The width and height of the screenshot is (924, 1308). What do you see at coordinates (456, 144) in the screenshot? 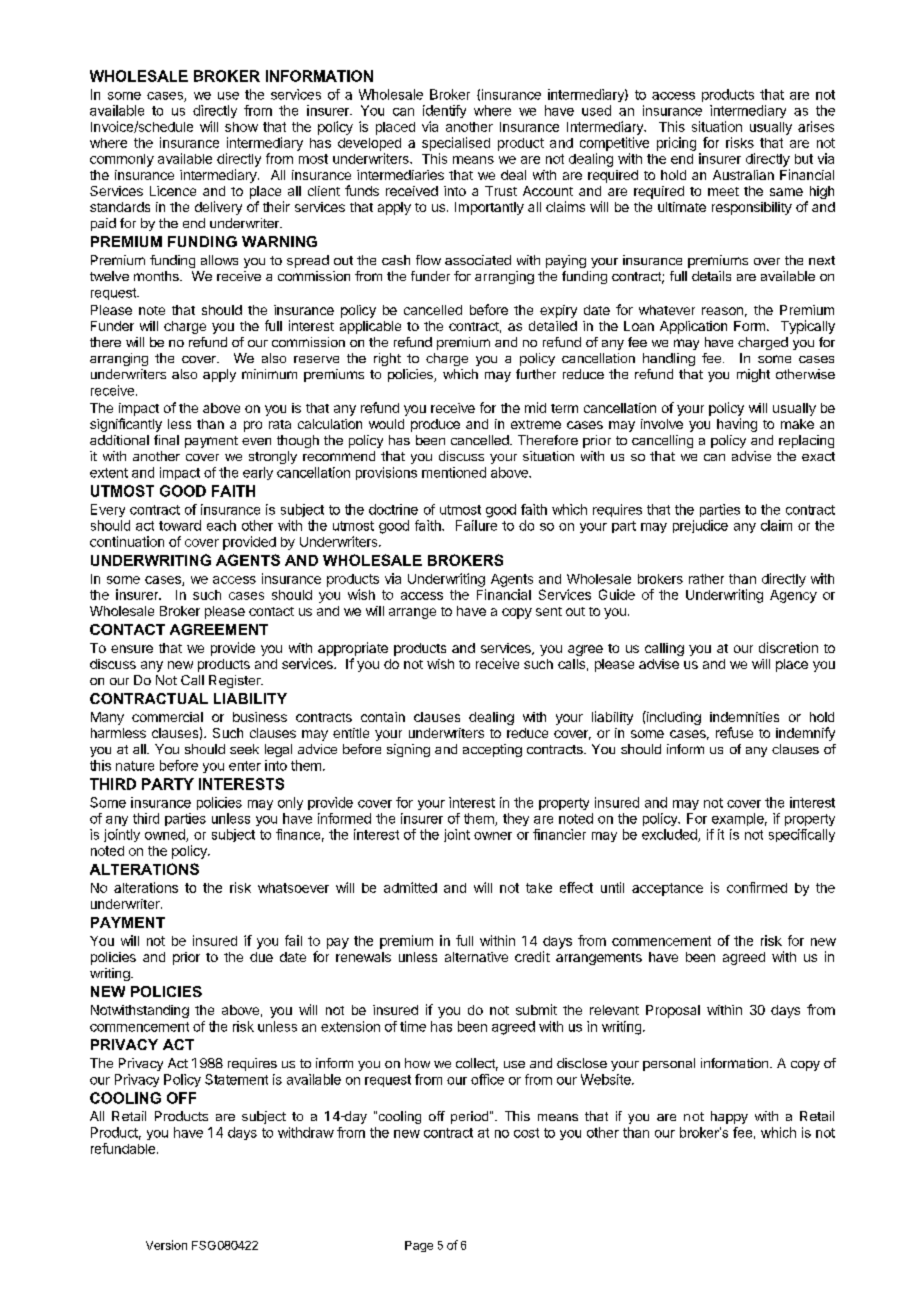
I see `specialised` at bounding box center [456, 144].
